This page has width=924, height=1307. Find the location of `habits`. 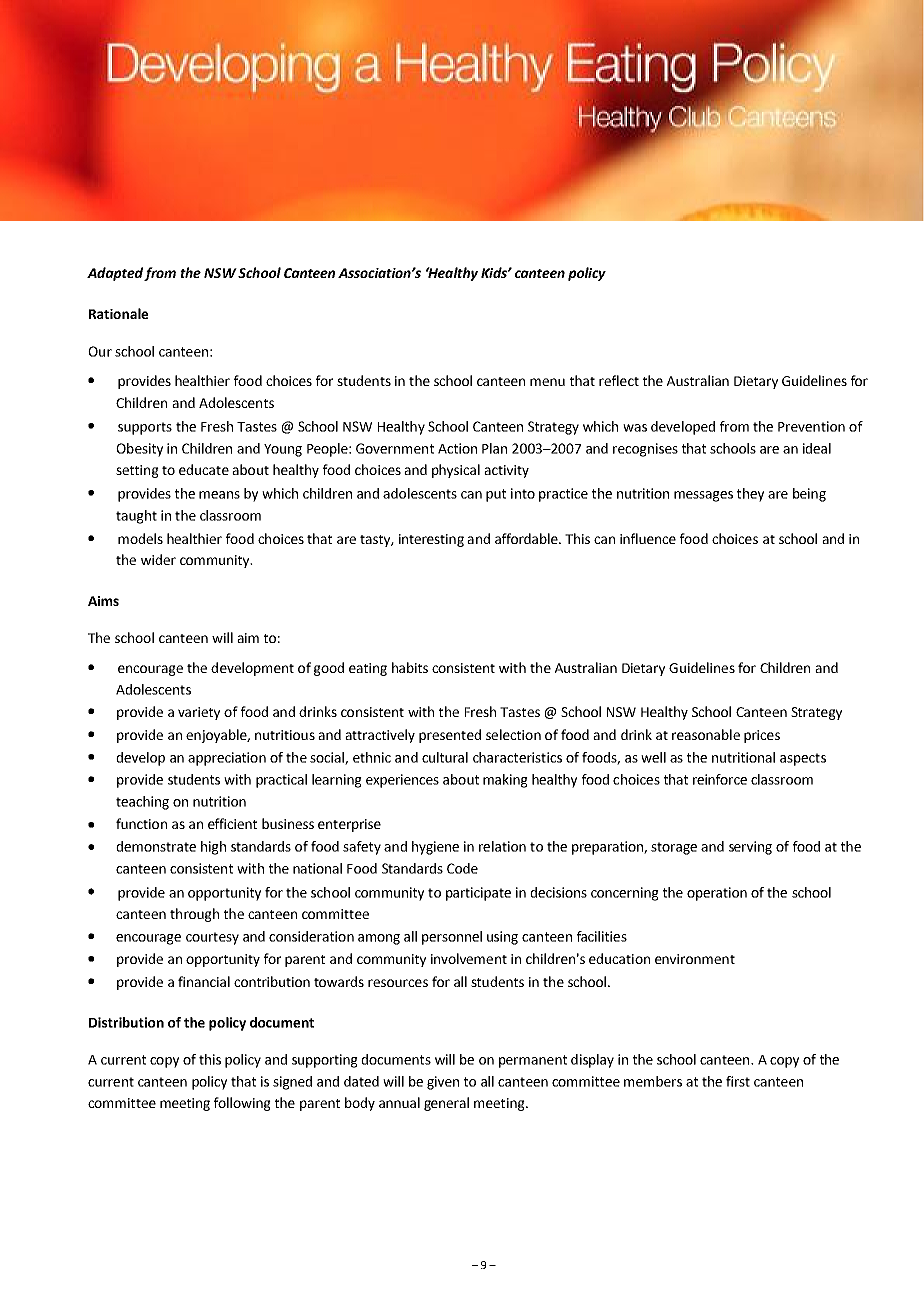

habits is located at coordinates (410, 667).
